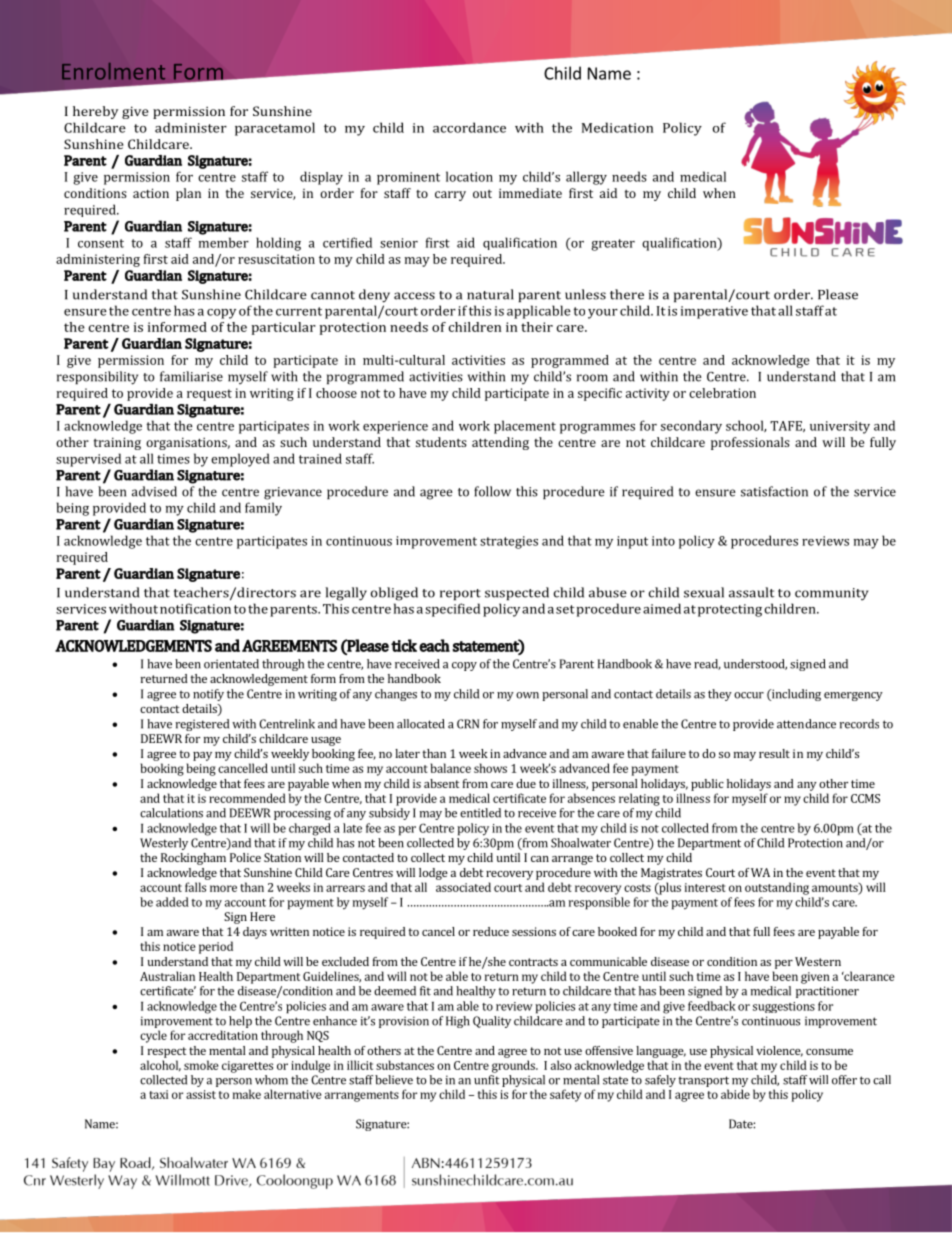 The height and width of the image is (1233, 952). I want to click on public, so click(707, 785).
